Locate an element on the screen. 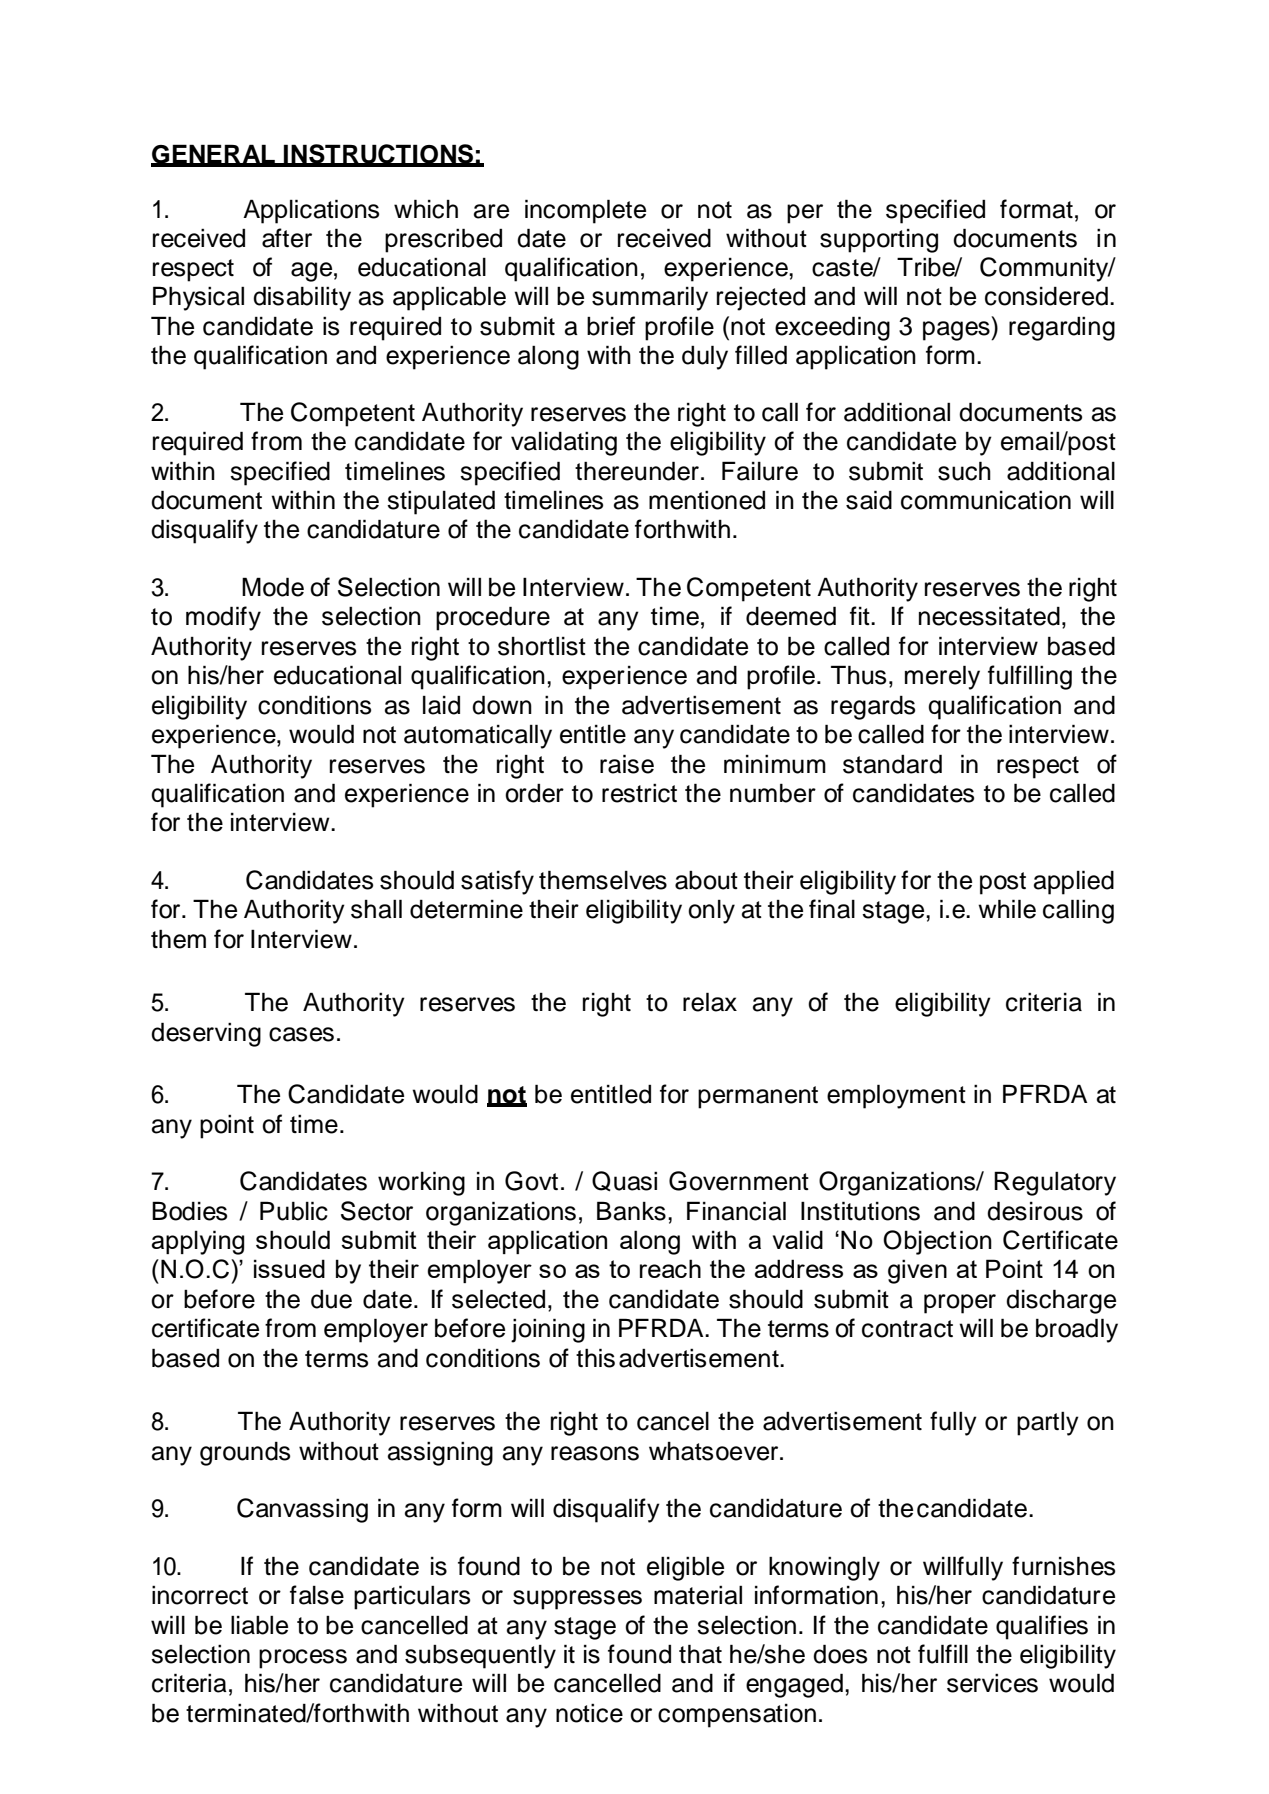 The image size is (1269, 1794). notice is located at coordinates (589, 1713).
